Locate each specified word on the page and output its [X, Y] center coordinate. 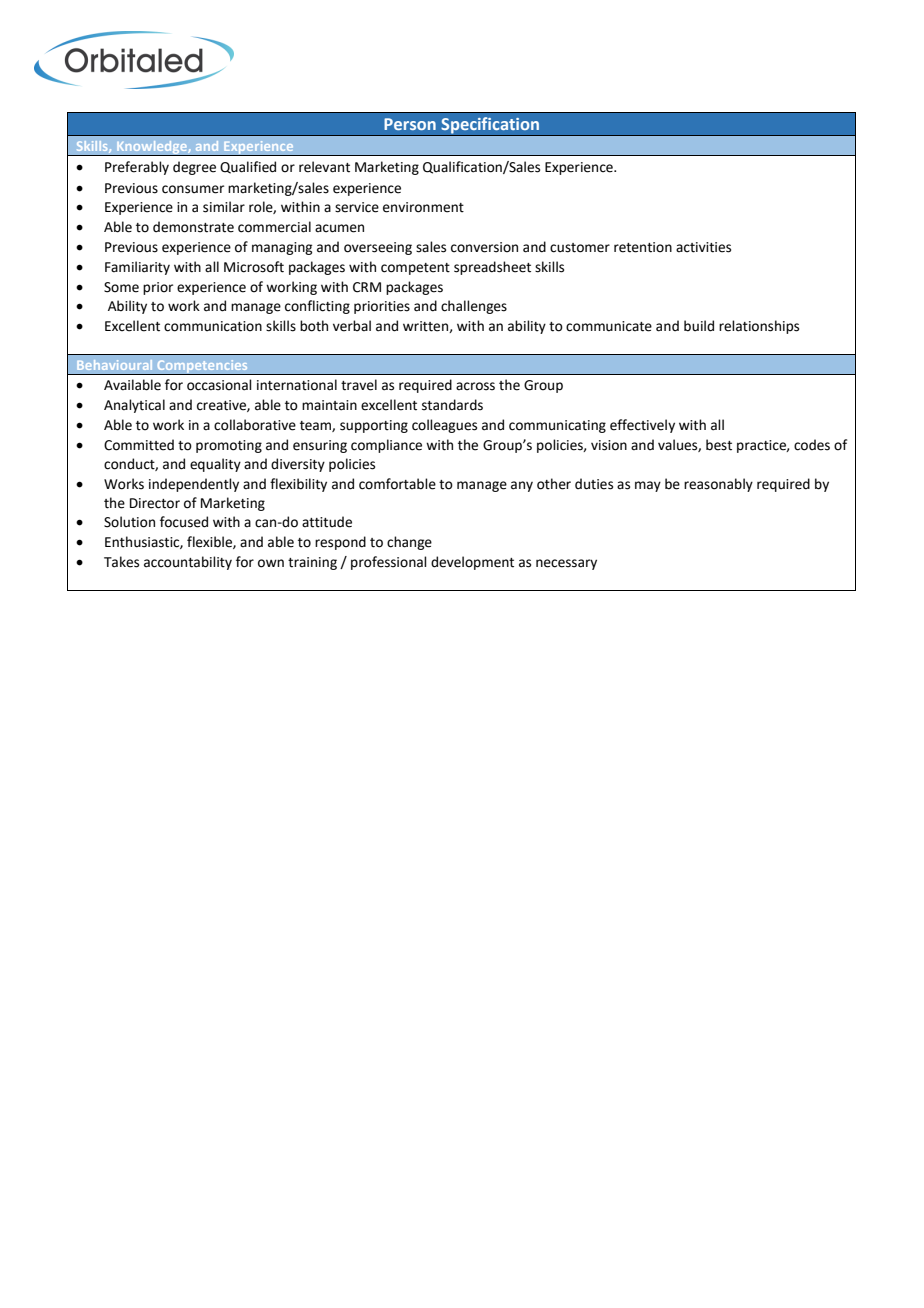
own [271, 563]
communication [213, 326]
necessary [566, 564]
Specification [490, 126]
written [426, 327]
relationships [759, 327]
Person [410, 124]
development [472, 563]
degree [194, 168]
